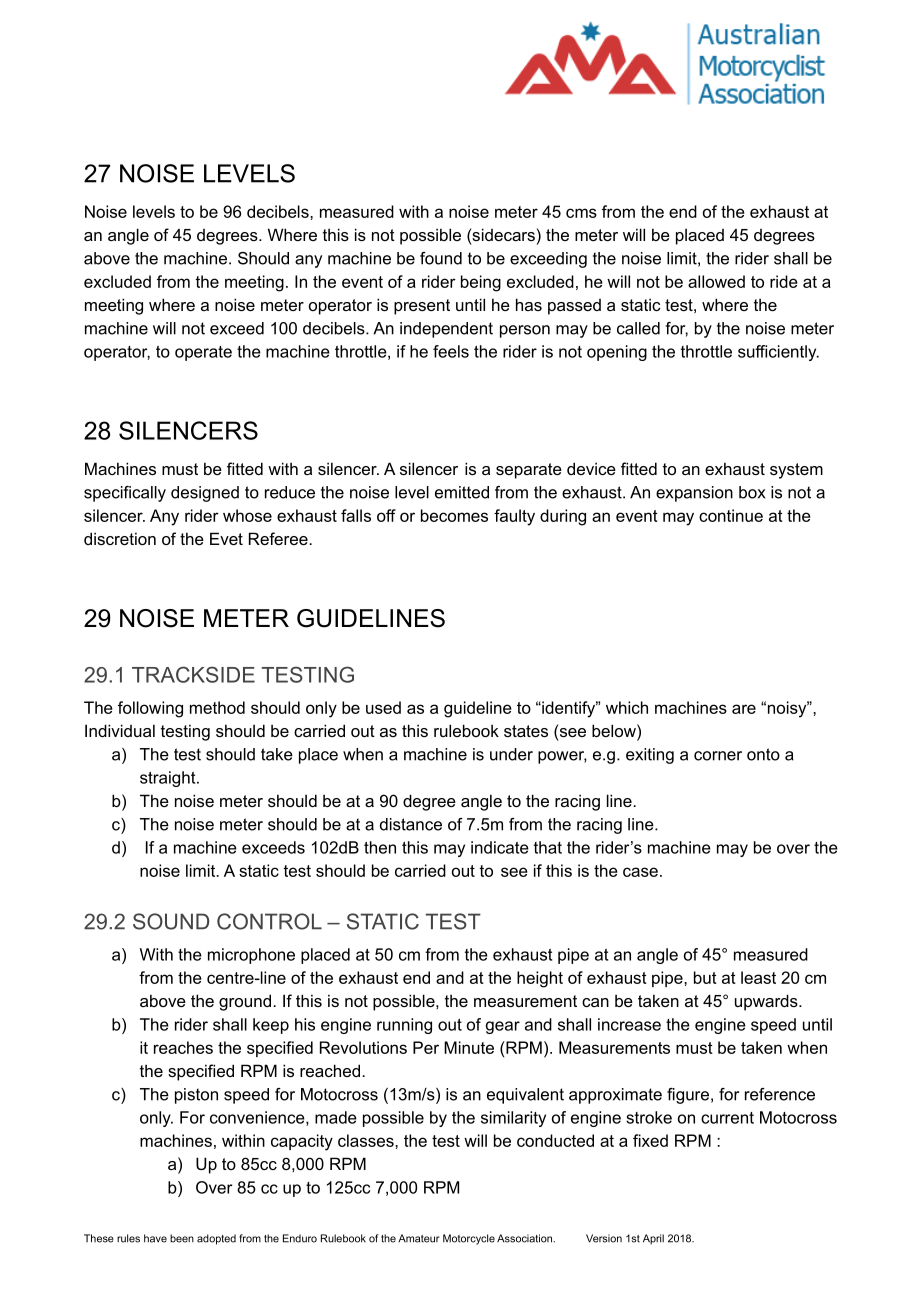 The width and height of the document is (924, 1307). What do you see at coordinates (441, 258) in the document?
I see `found` at bounding box center [441, 258].
